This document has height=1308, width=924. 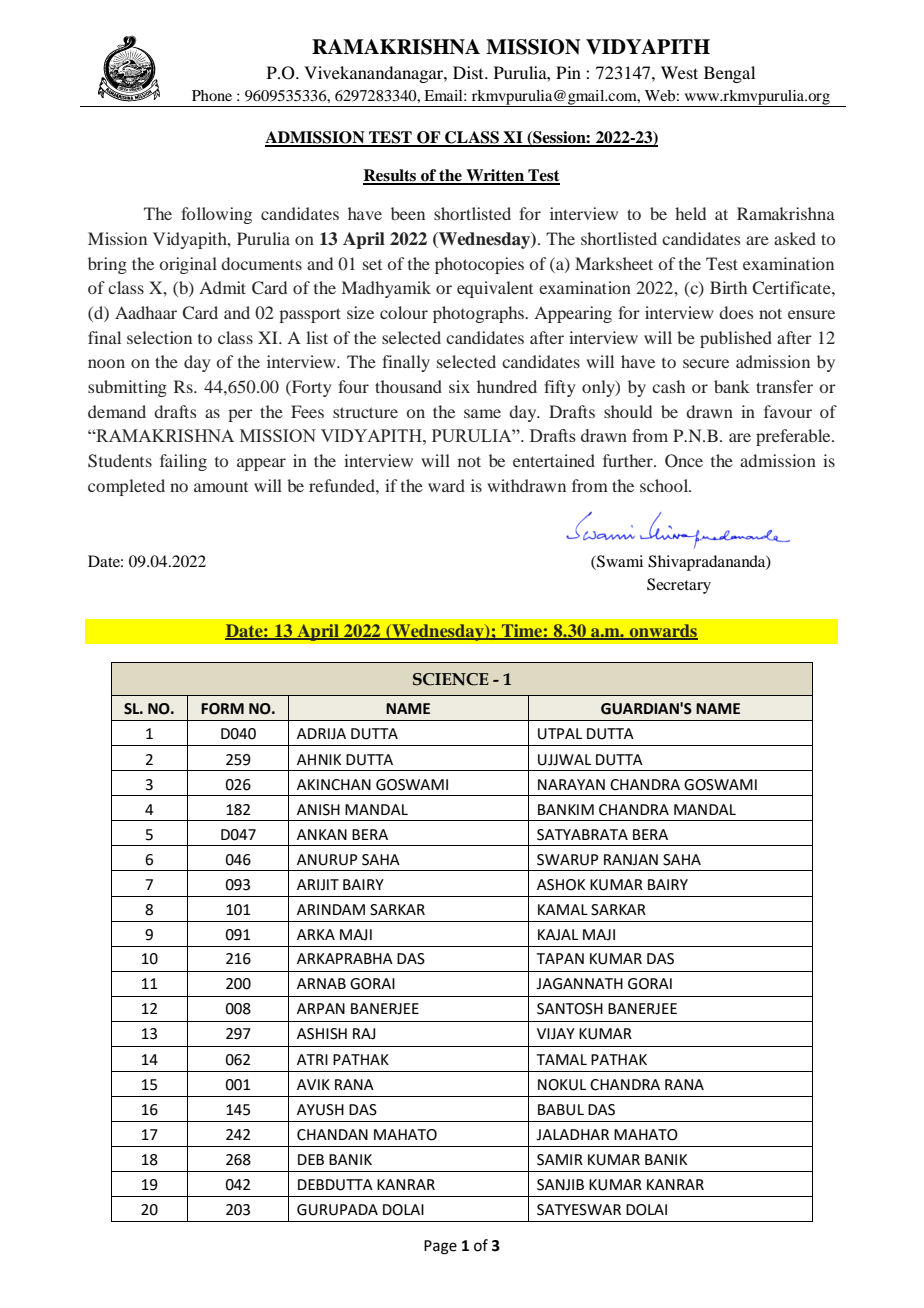 What do you see at coordinates (729, 74) in the document?
I see `Bengal` at bounding box center [729, 74].
